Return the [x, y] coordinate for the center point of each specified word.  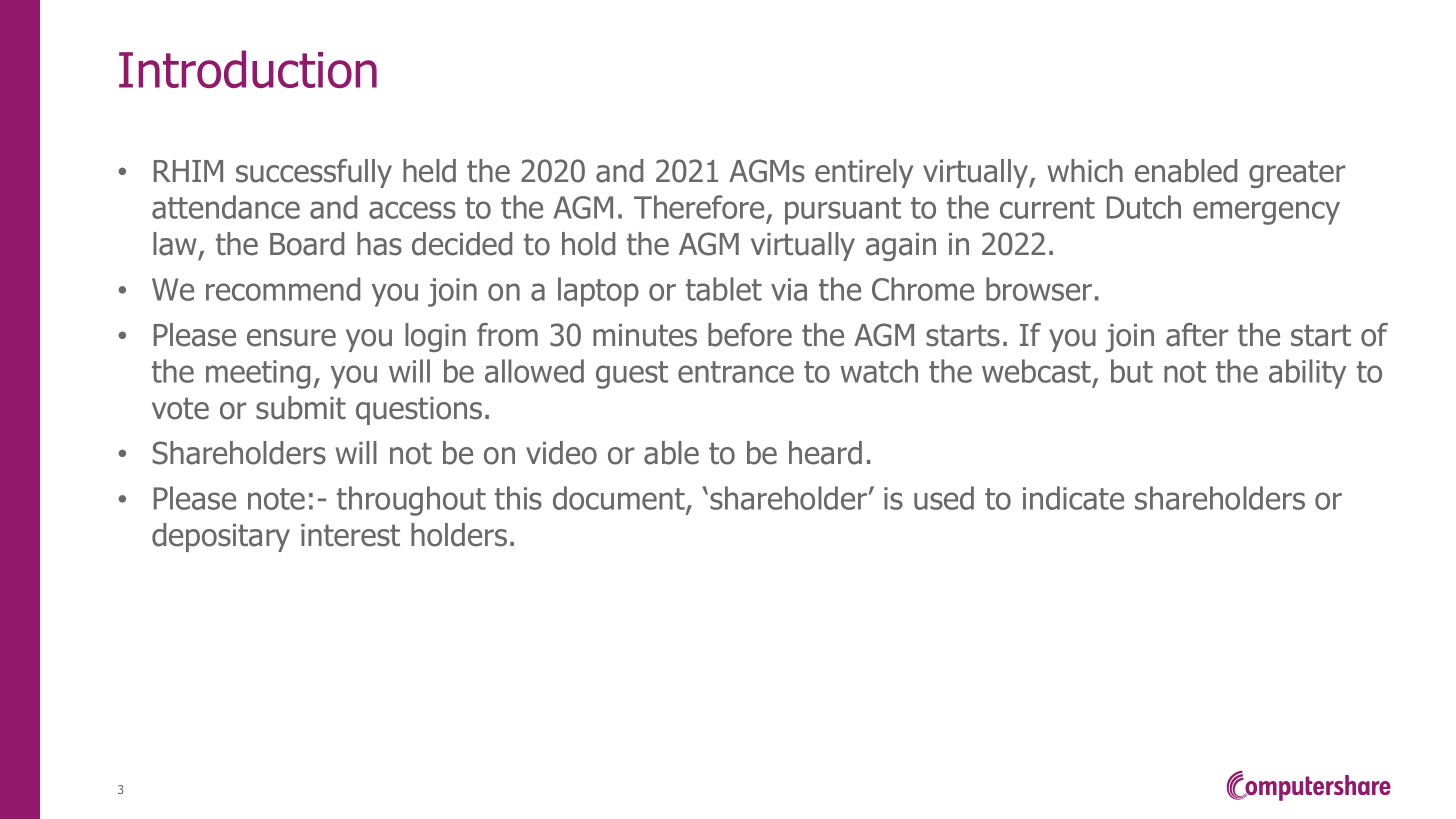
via [789, 289]
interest [350, 535]
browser [1039, 289]
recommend [283, 289]
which [1085, 171]
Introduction [248, 69]
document [620, 499]
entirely [864, 173]
